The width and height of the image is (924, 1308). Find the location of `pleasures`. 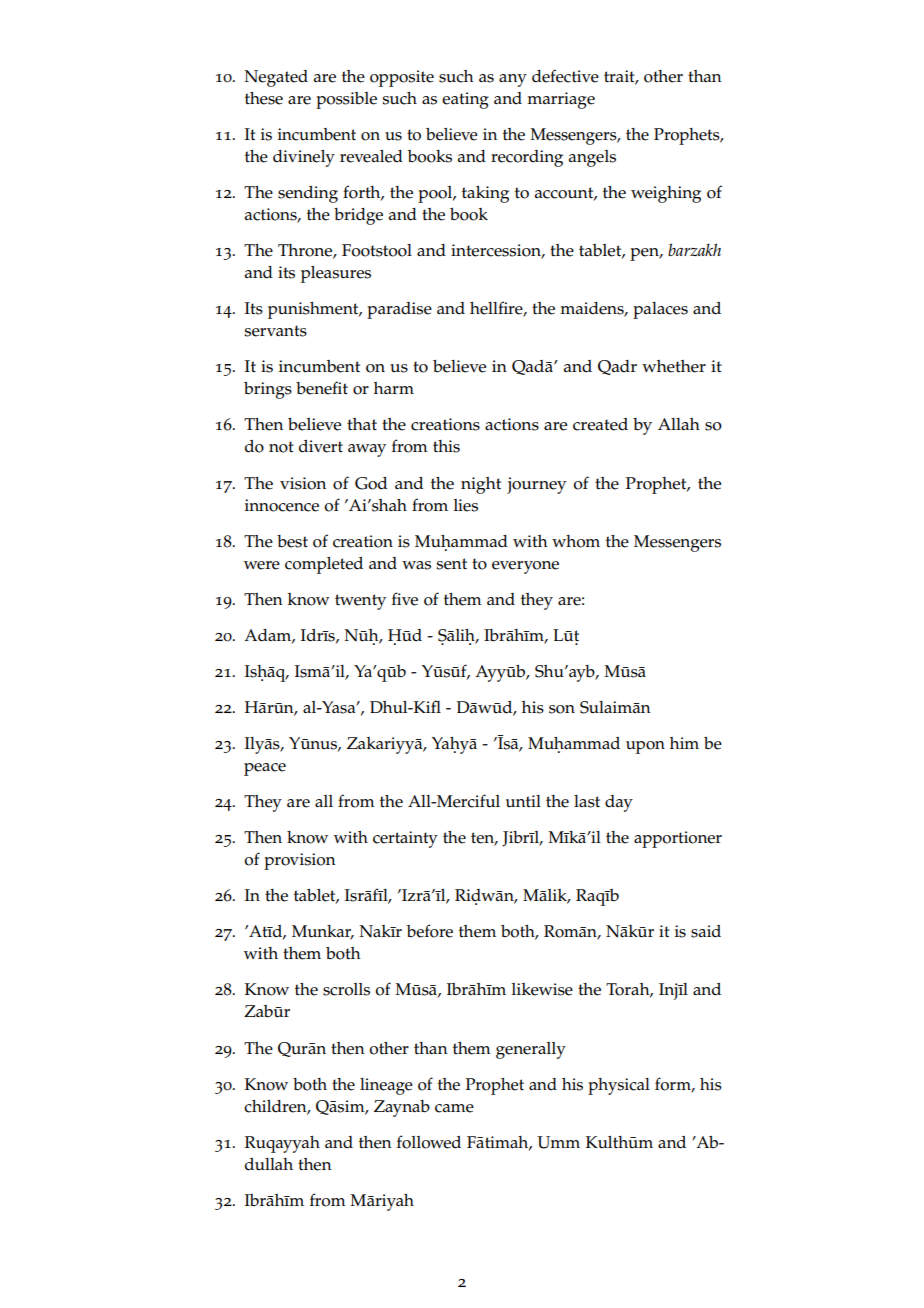

pleasures is located at coordinates (336, 274).
